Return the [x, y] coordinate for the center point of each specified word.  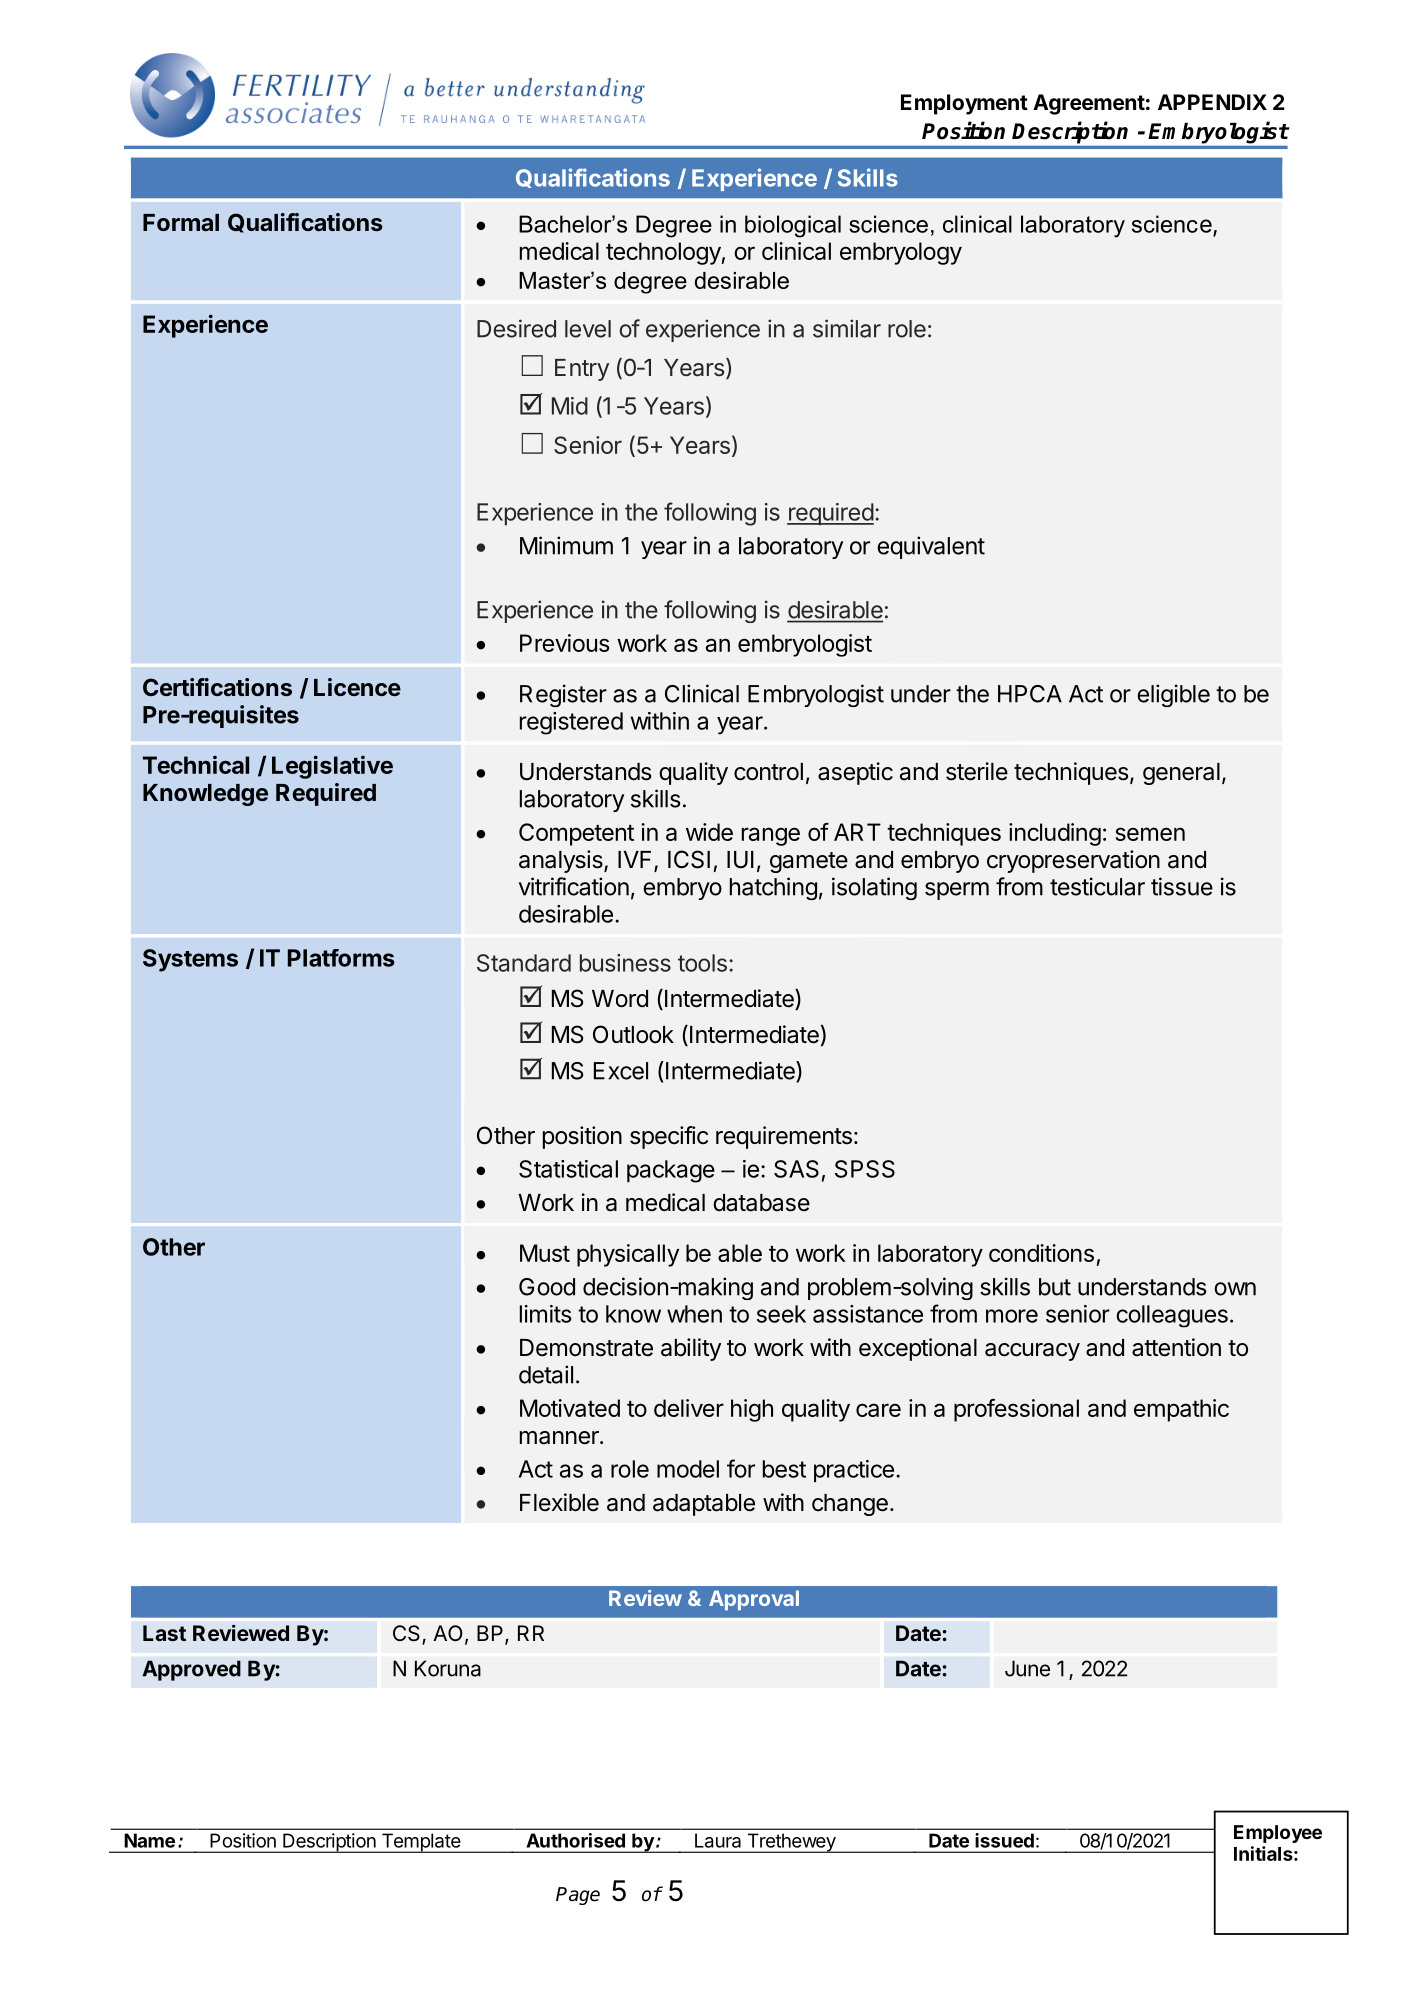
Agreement [1089, 104]
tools [702, 963]
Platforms [341, 958]
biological [793, 226]
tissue [1182, 886]
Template [420, 1843]
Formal [181, 222]
